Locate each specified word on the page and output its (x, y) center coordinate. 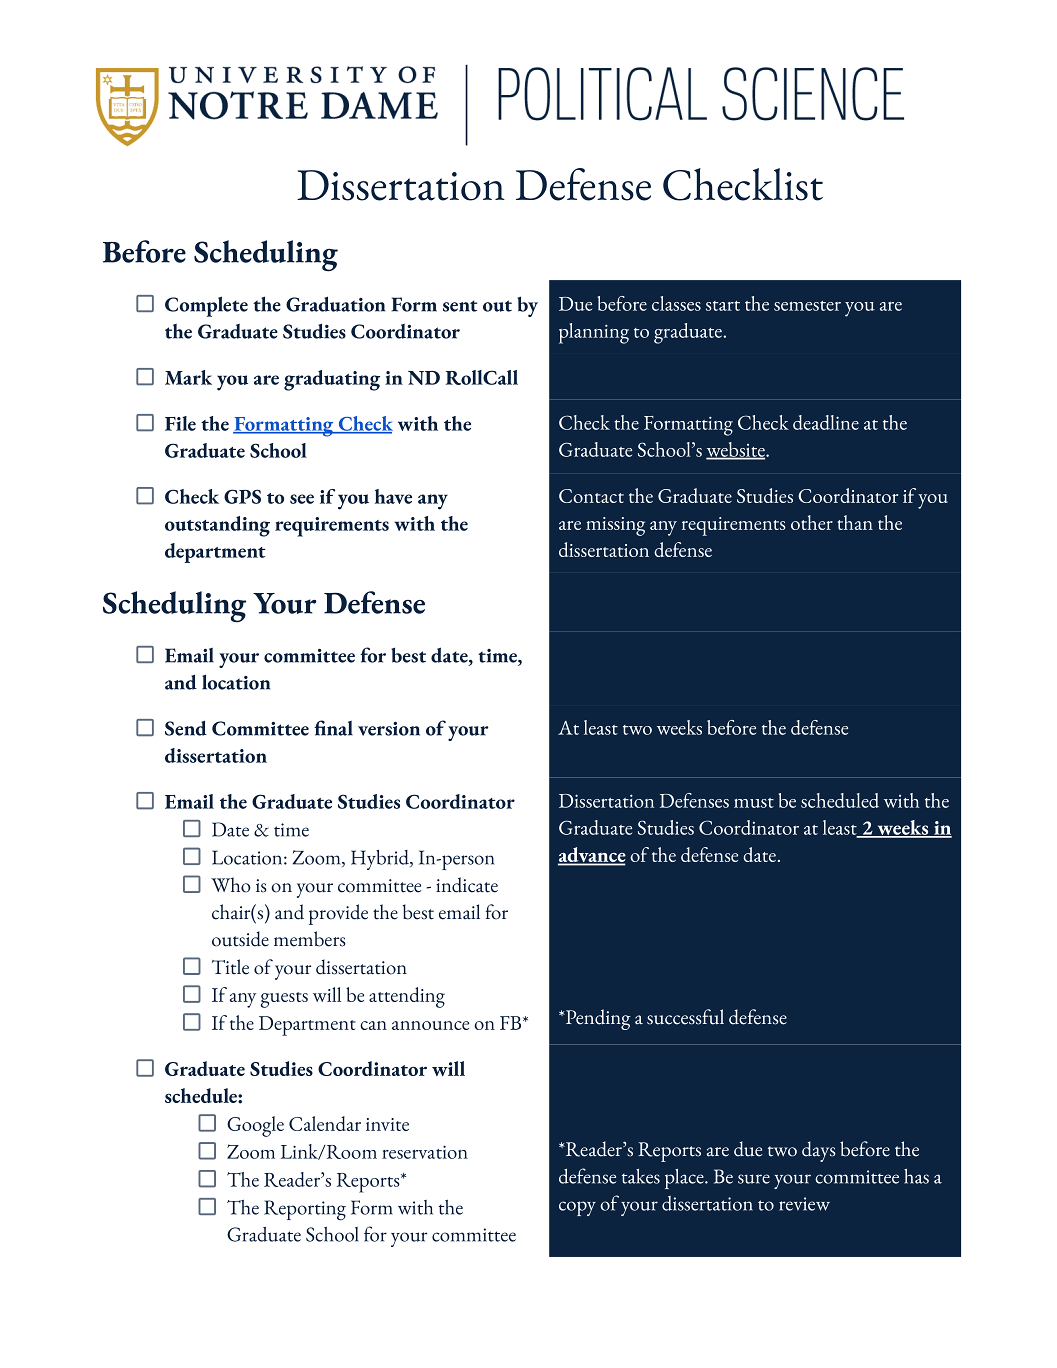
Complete (206, 306)
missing (615, 526)
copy (577, 1208)
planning (594, 333)
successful (685, 1017)
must (754, 803)
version (389, 729)
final (333, 728)
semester (807, 306)
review (804, 1204)
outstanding (217, 526)
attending (407, 997)
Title (230, 967)
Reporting (305, 1210)
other (812, 522)
